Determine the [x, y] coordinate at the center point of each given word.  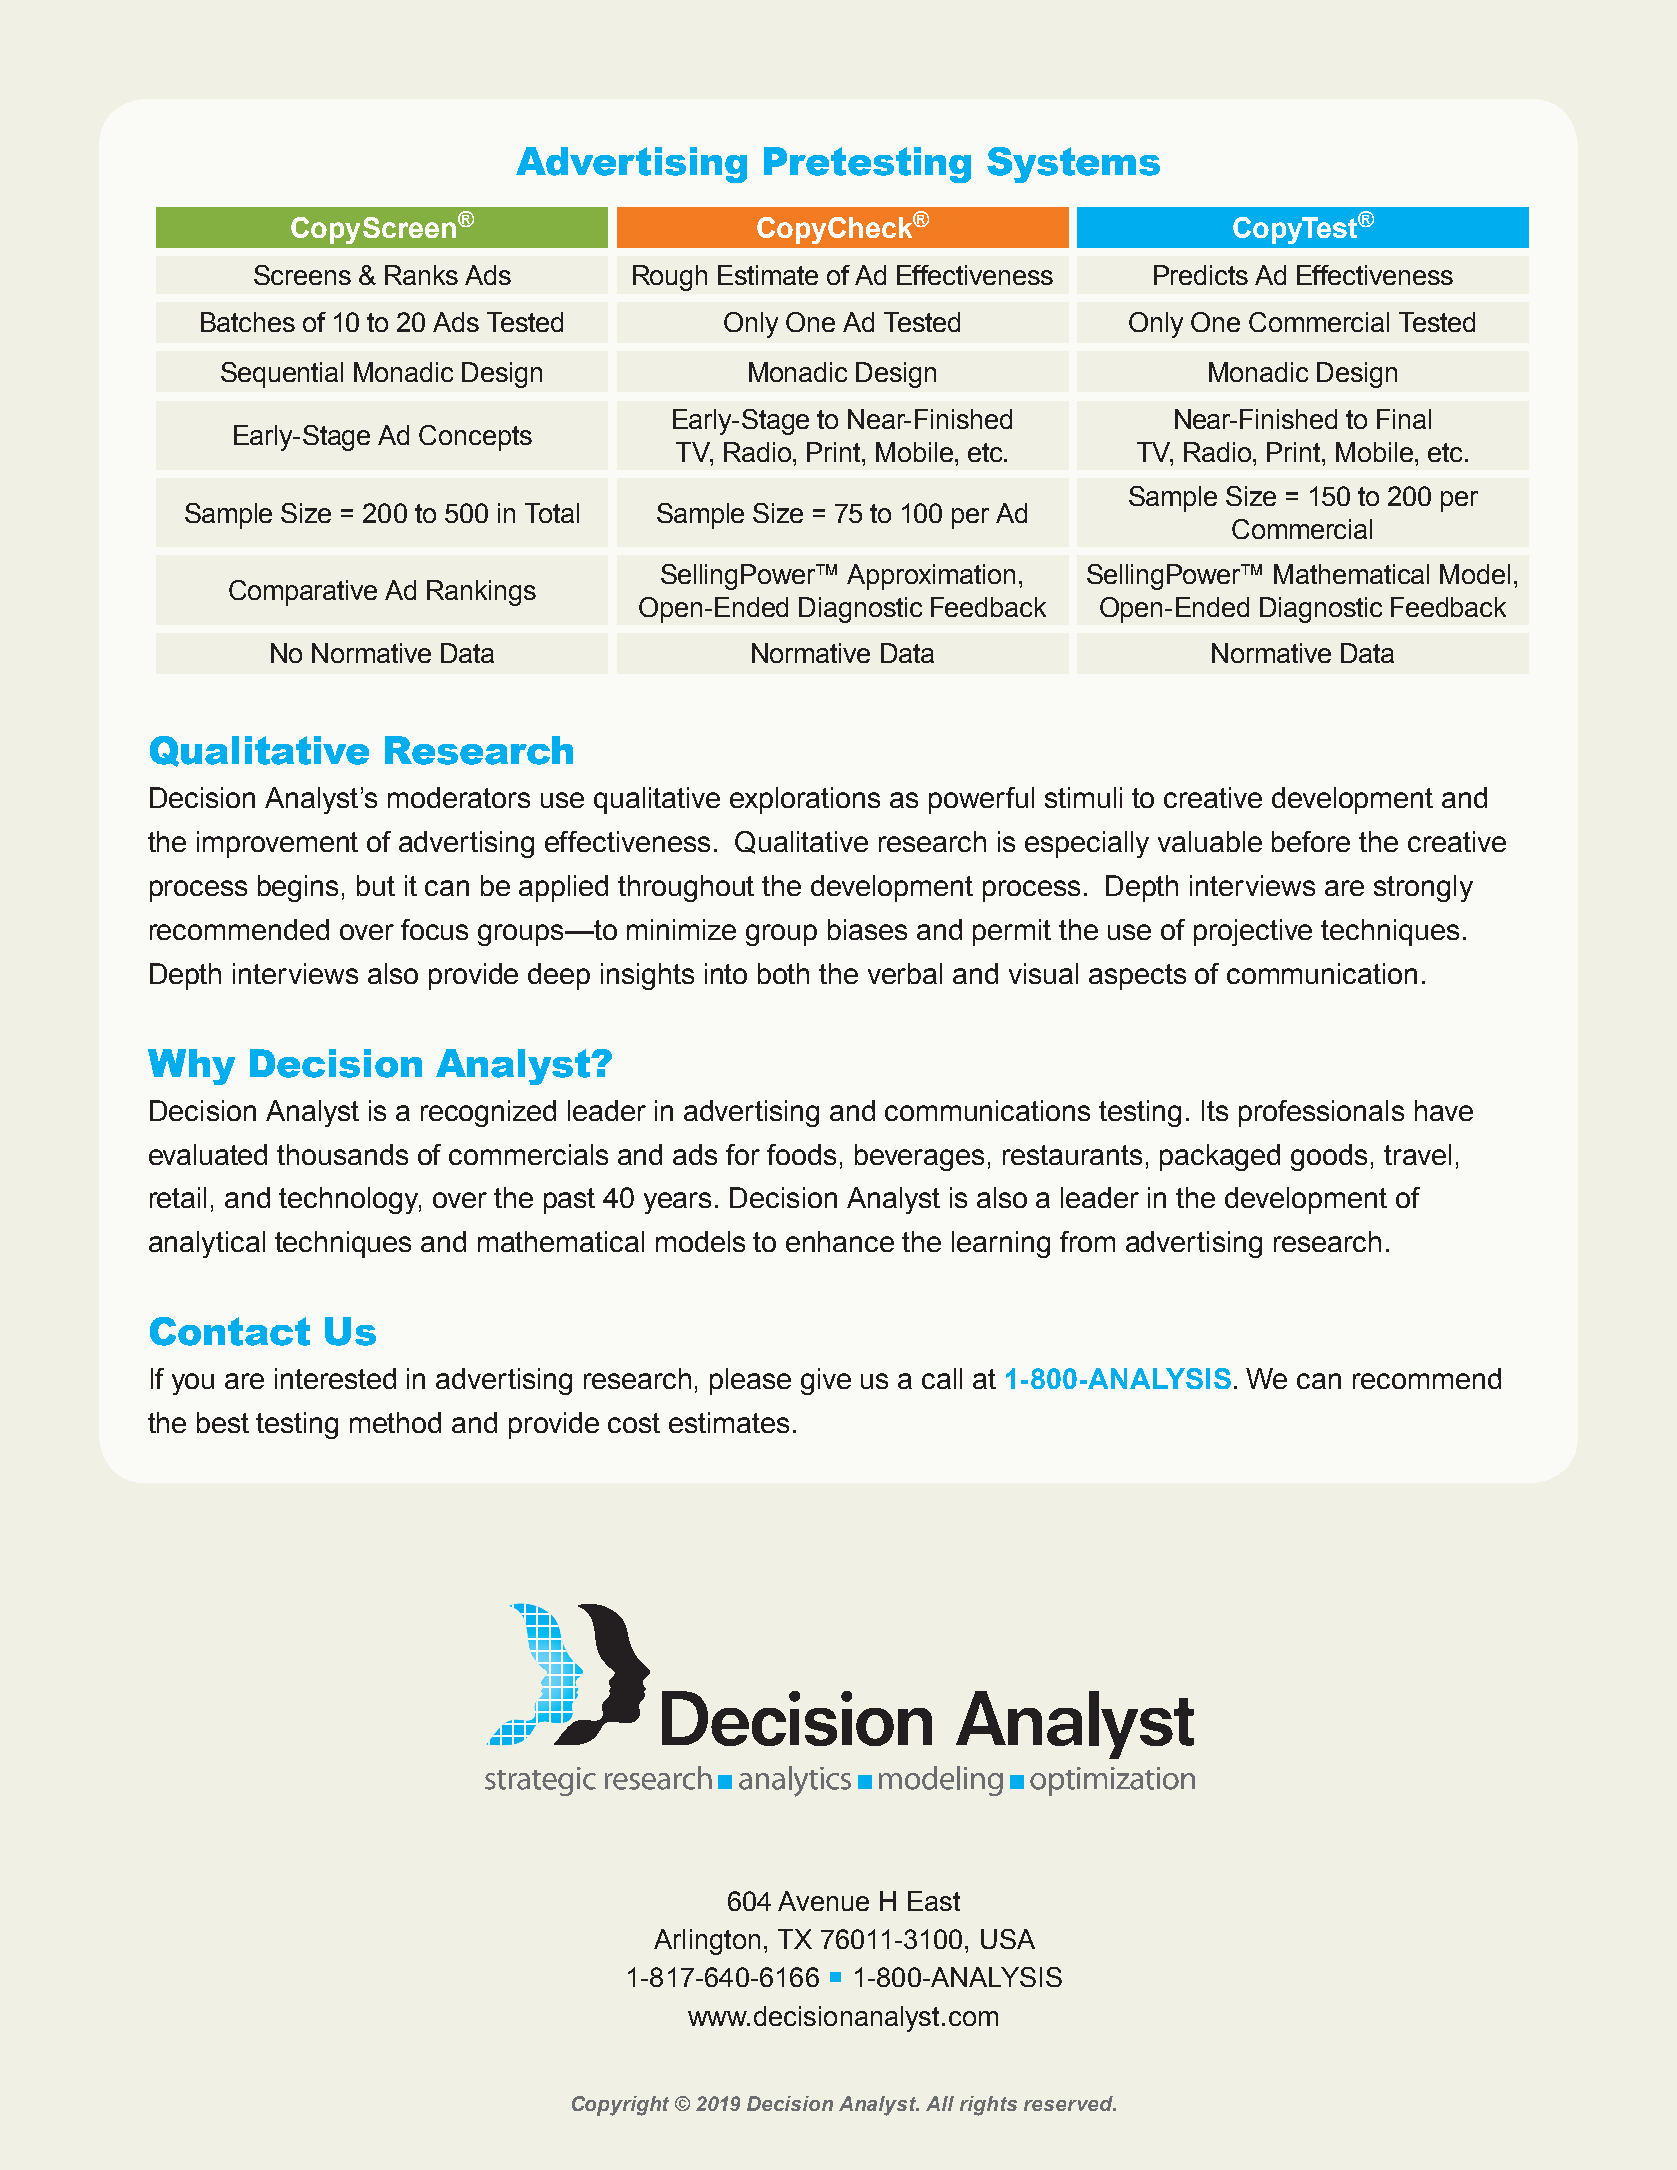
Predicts [1201, 275]
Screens [302, 275]
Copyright [620, 2106]
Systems [1073, 165]
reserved [1069, 2103]
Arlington [707, 1942]
